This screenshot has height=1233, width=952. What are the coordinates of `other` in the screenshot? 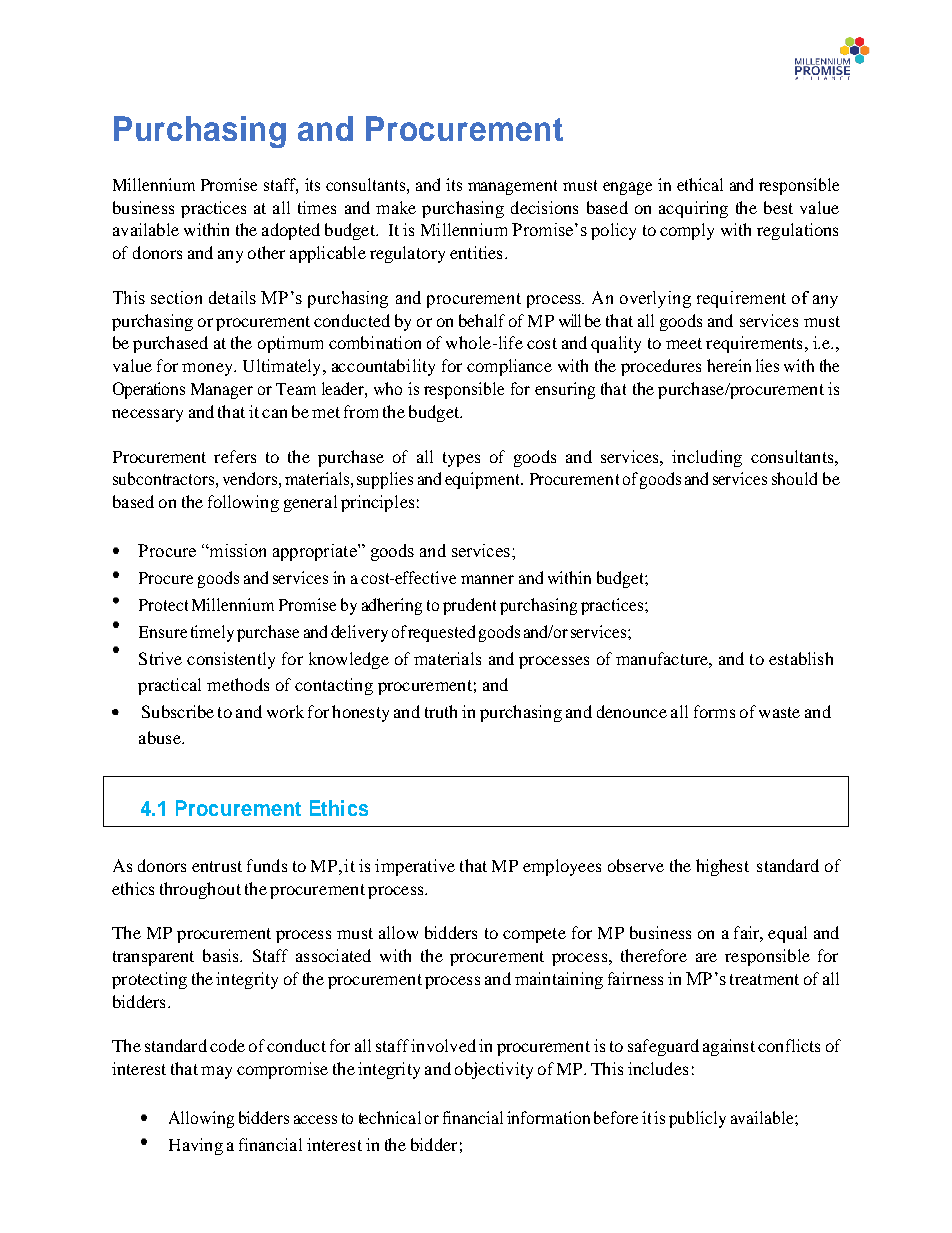 It's located at (266, 252).
